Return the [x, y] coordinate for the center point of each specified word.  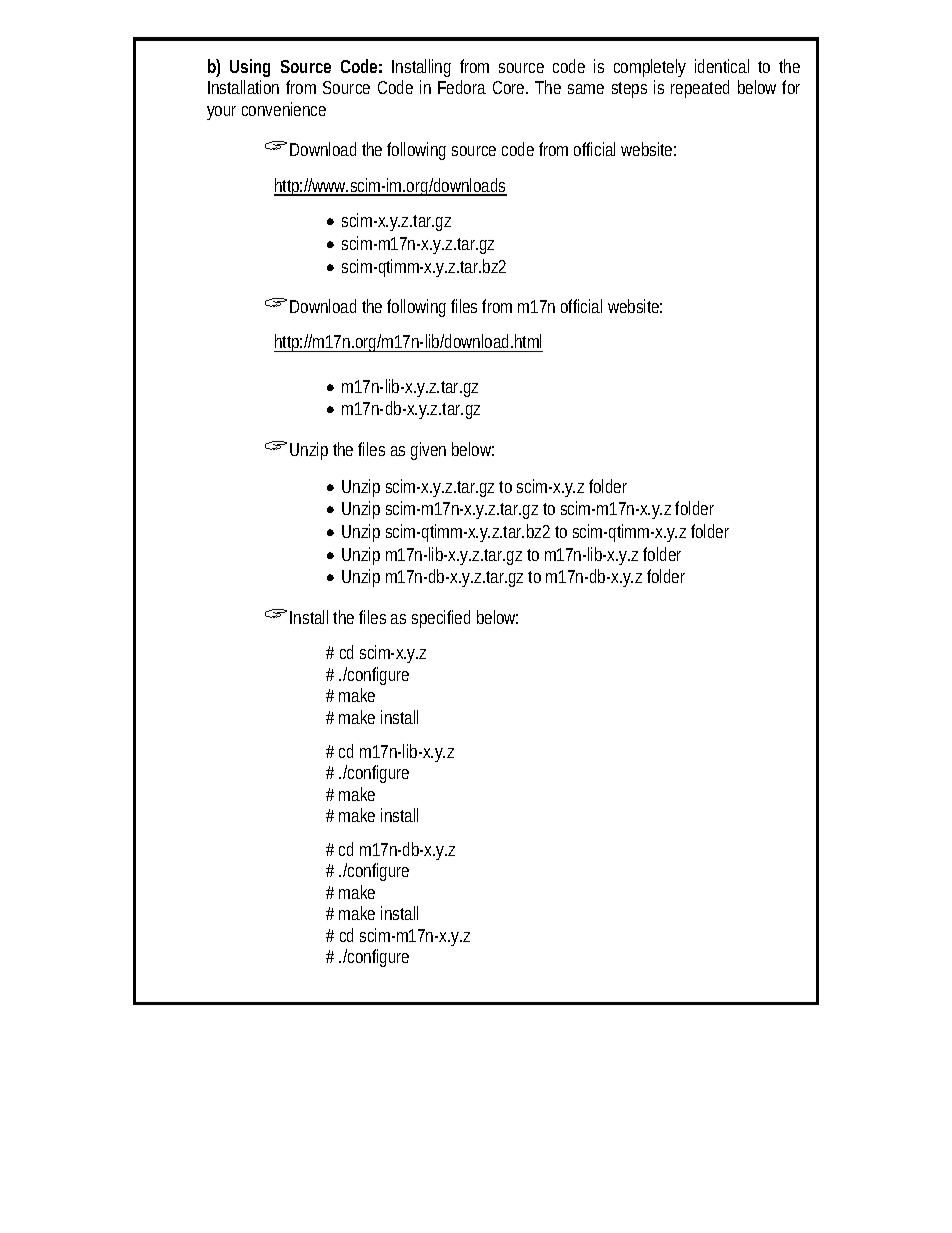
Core [510, 87]
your [221, 113]
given [428, 451]
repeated [700, 89]
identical [722, 66]
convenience [284, 109]
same [586, 89]
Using [250, 68]
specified [441, 619]
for [791, 87]
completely [650, 68]
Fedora [462, 87]
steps [629, 90]
